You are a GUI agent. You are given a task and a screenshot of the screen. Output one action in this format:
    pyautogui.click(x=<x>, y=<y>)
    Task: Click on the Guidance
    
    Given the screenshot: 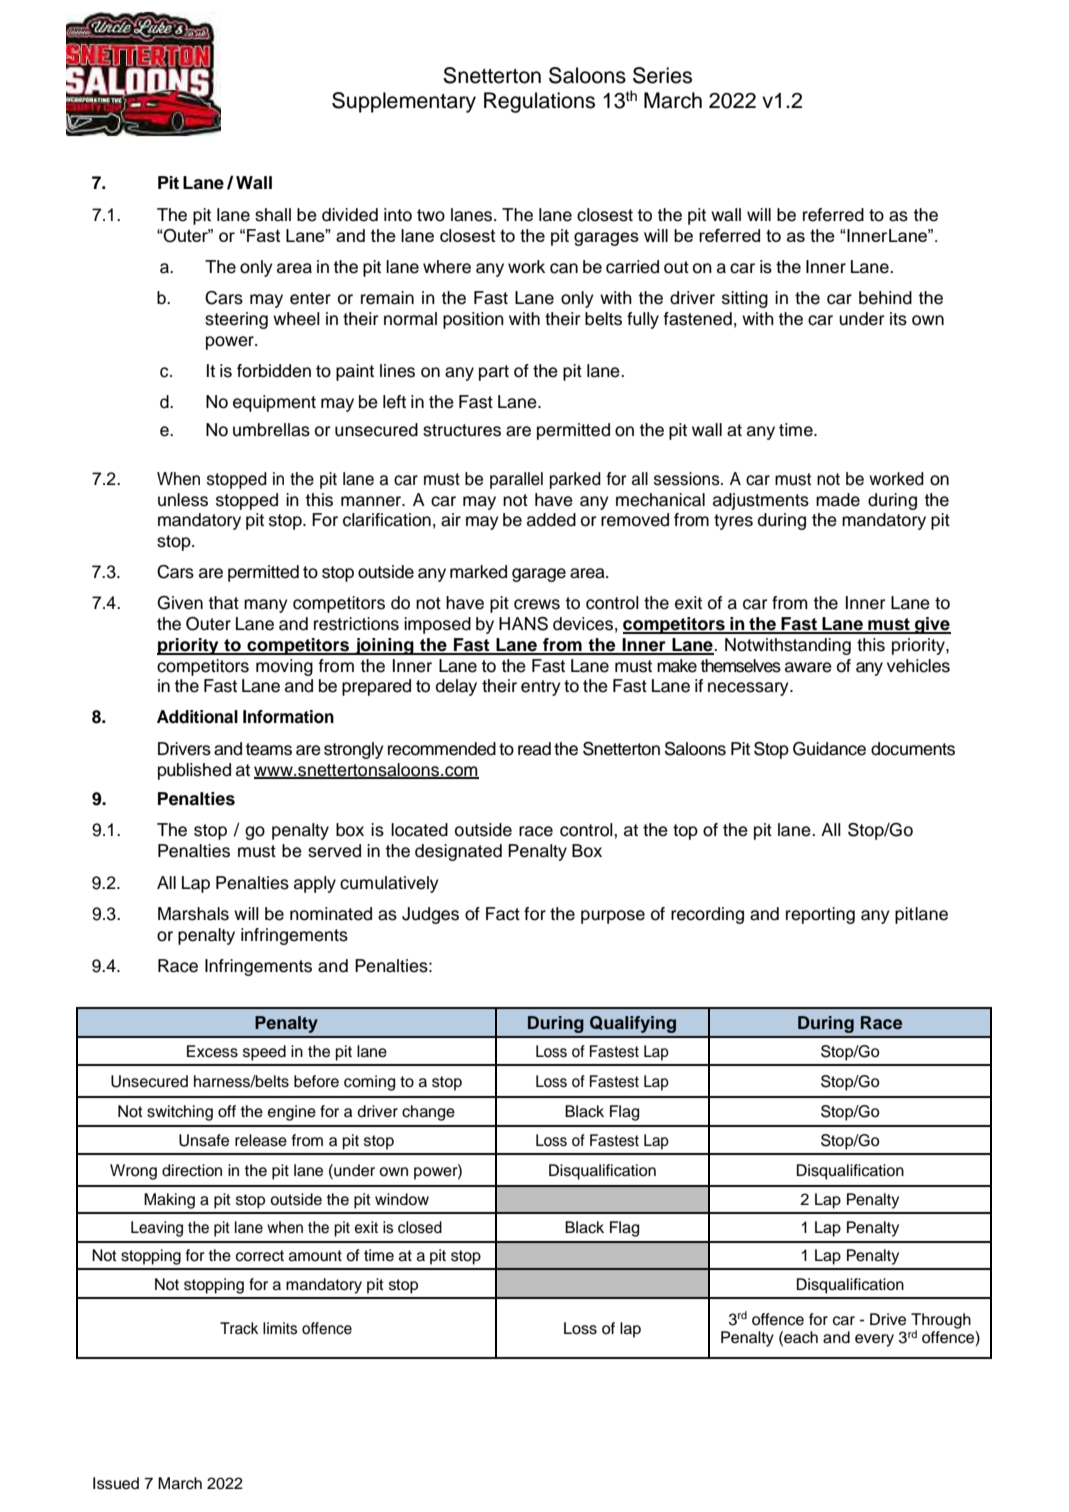 What is the action you would take?
    pyautogui.click(x=829, y=749)
